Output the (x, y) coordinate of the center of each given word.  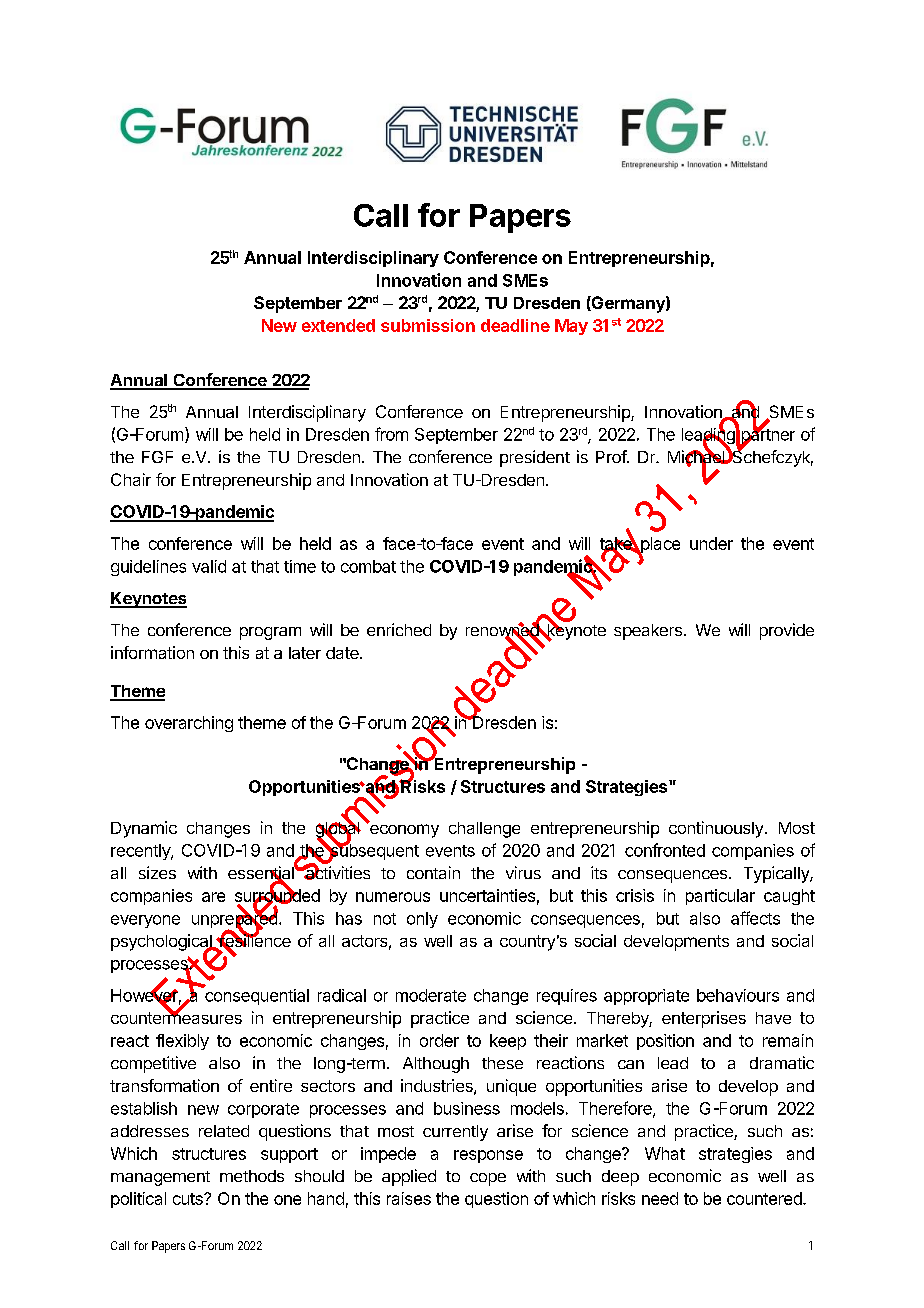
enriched (399, 629)
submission (428, 325)
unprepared (235, 920)
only (422, 920)
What (665, 1153)
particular (720, 897)
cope (488, 1179)
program (270, 633)
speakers (648, 632)
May (571, 327)
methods (252, 1176)
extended (338, 325)
